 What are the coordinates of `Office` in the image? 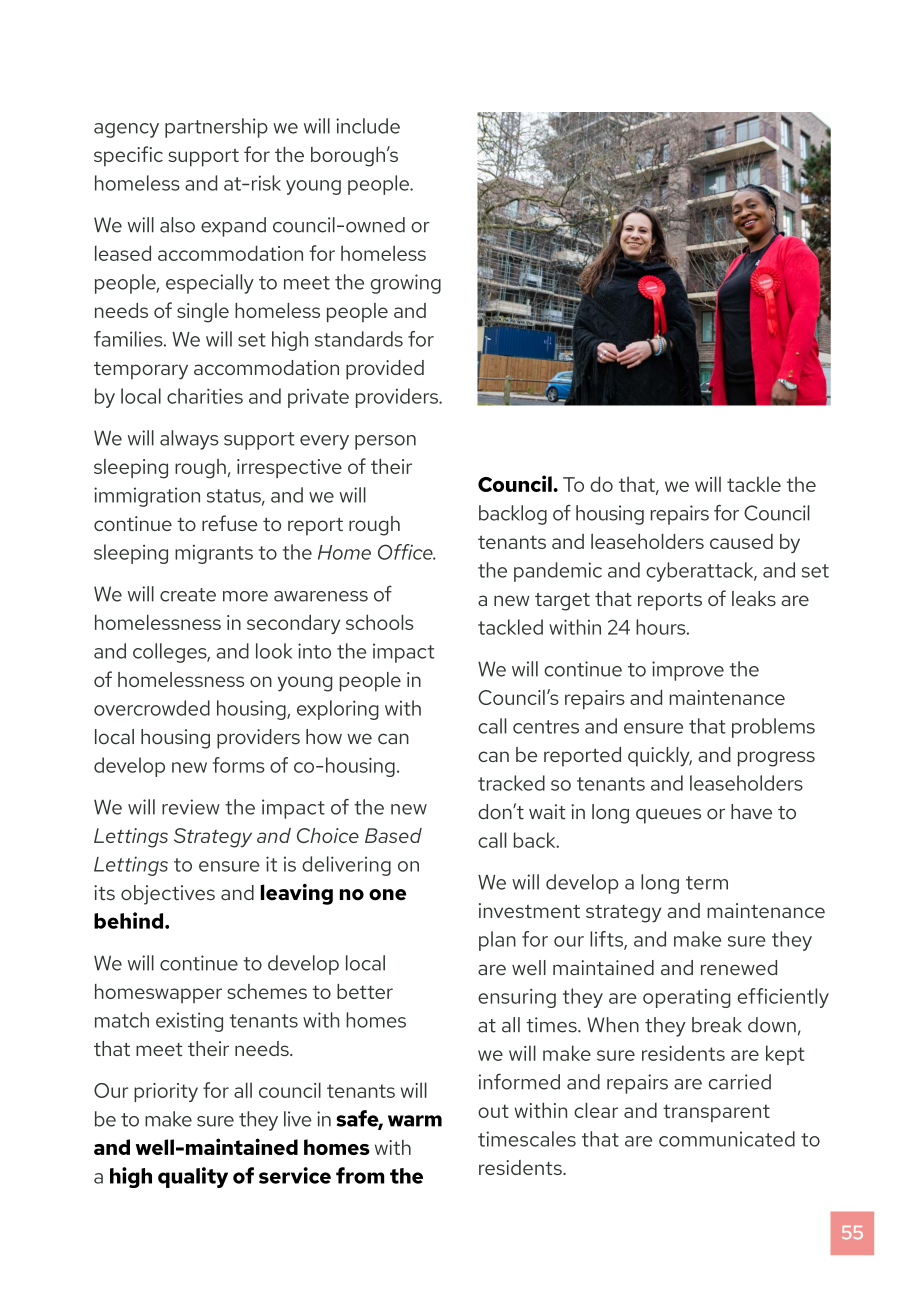 It's located at (406, 552).
